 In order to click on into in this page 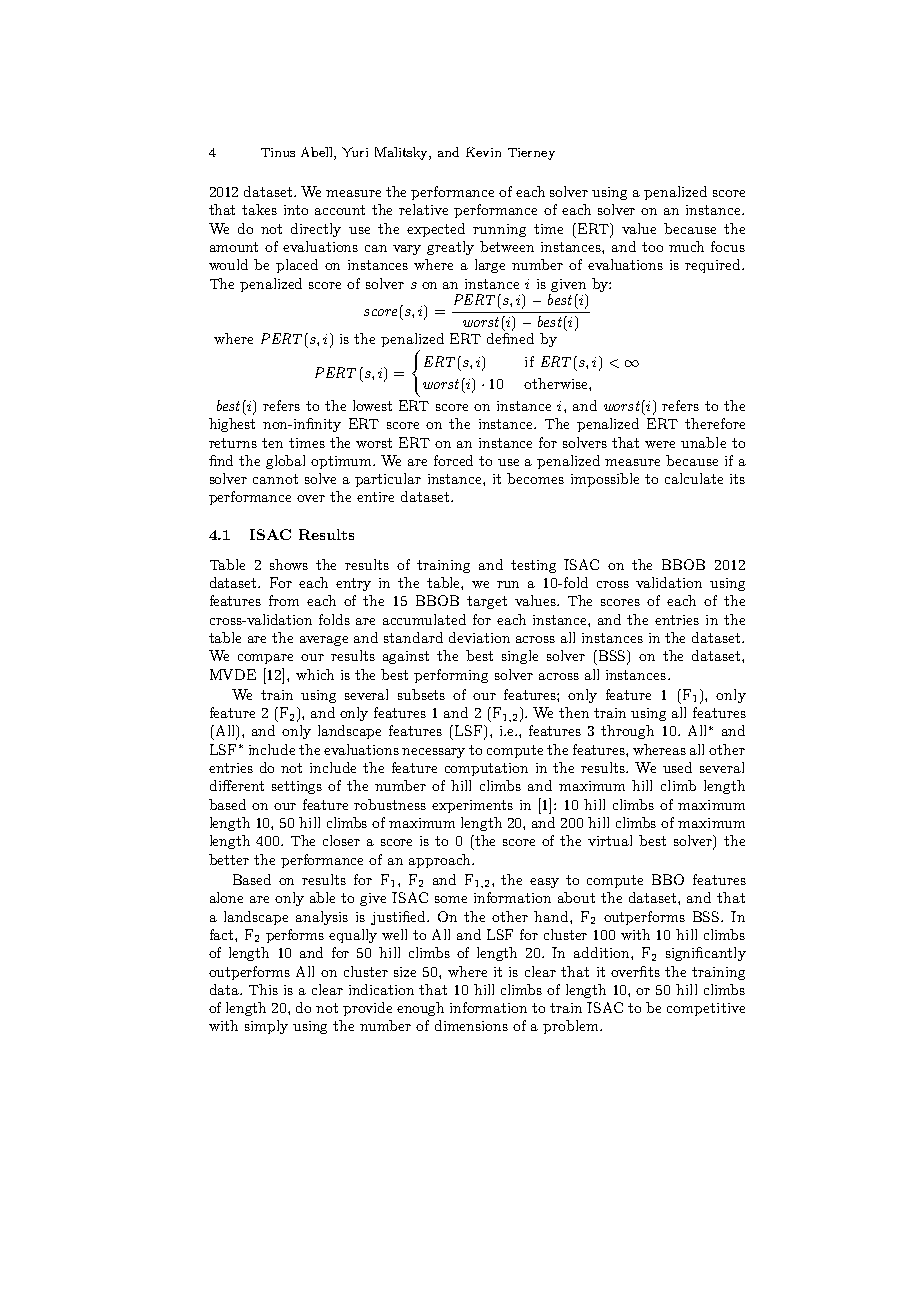, I will do `click(296, 210)`.
